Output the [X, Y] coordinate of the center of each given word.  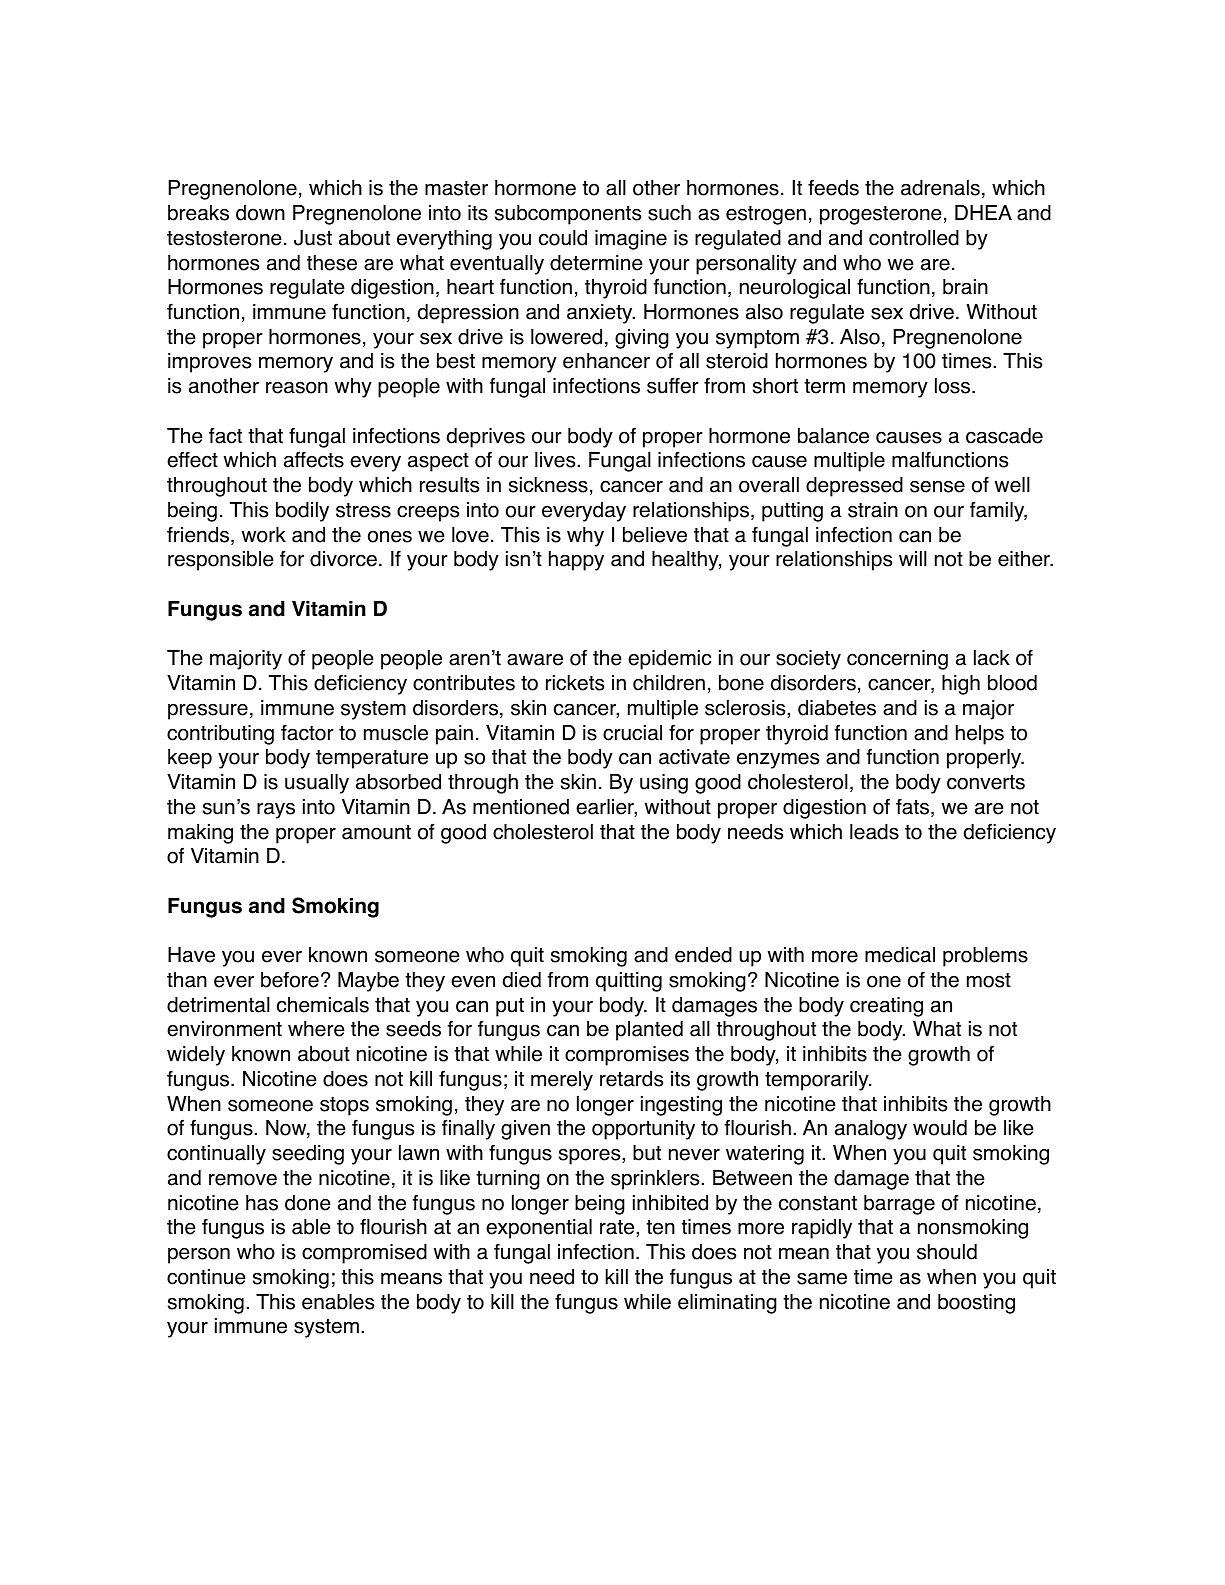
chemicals [323, 1005]
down [260, 213]
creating [886, 1007]
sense [937, 486]
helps [980, 735]
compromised [364, 1254]
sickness [548, 485]
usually [317, 784]
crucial [632, 733]
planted [649, 1031]
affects [314, 459]
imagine [631, 240]
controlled [914, 238]
